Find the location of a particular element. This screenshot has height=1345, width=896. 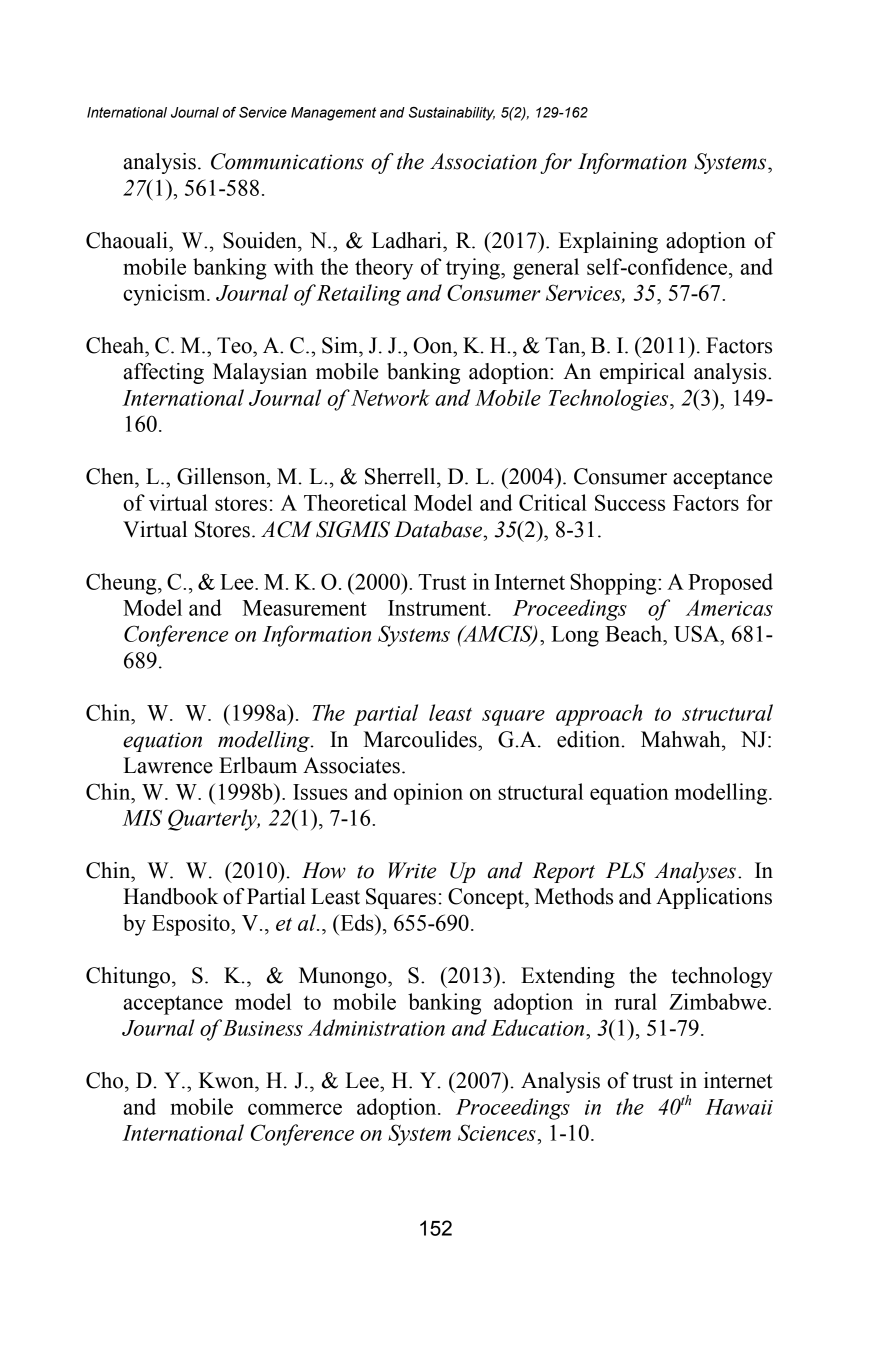

Kwon is located at coordinates (227, 1080).
